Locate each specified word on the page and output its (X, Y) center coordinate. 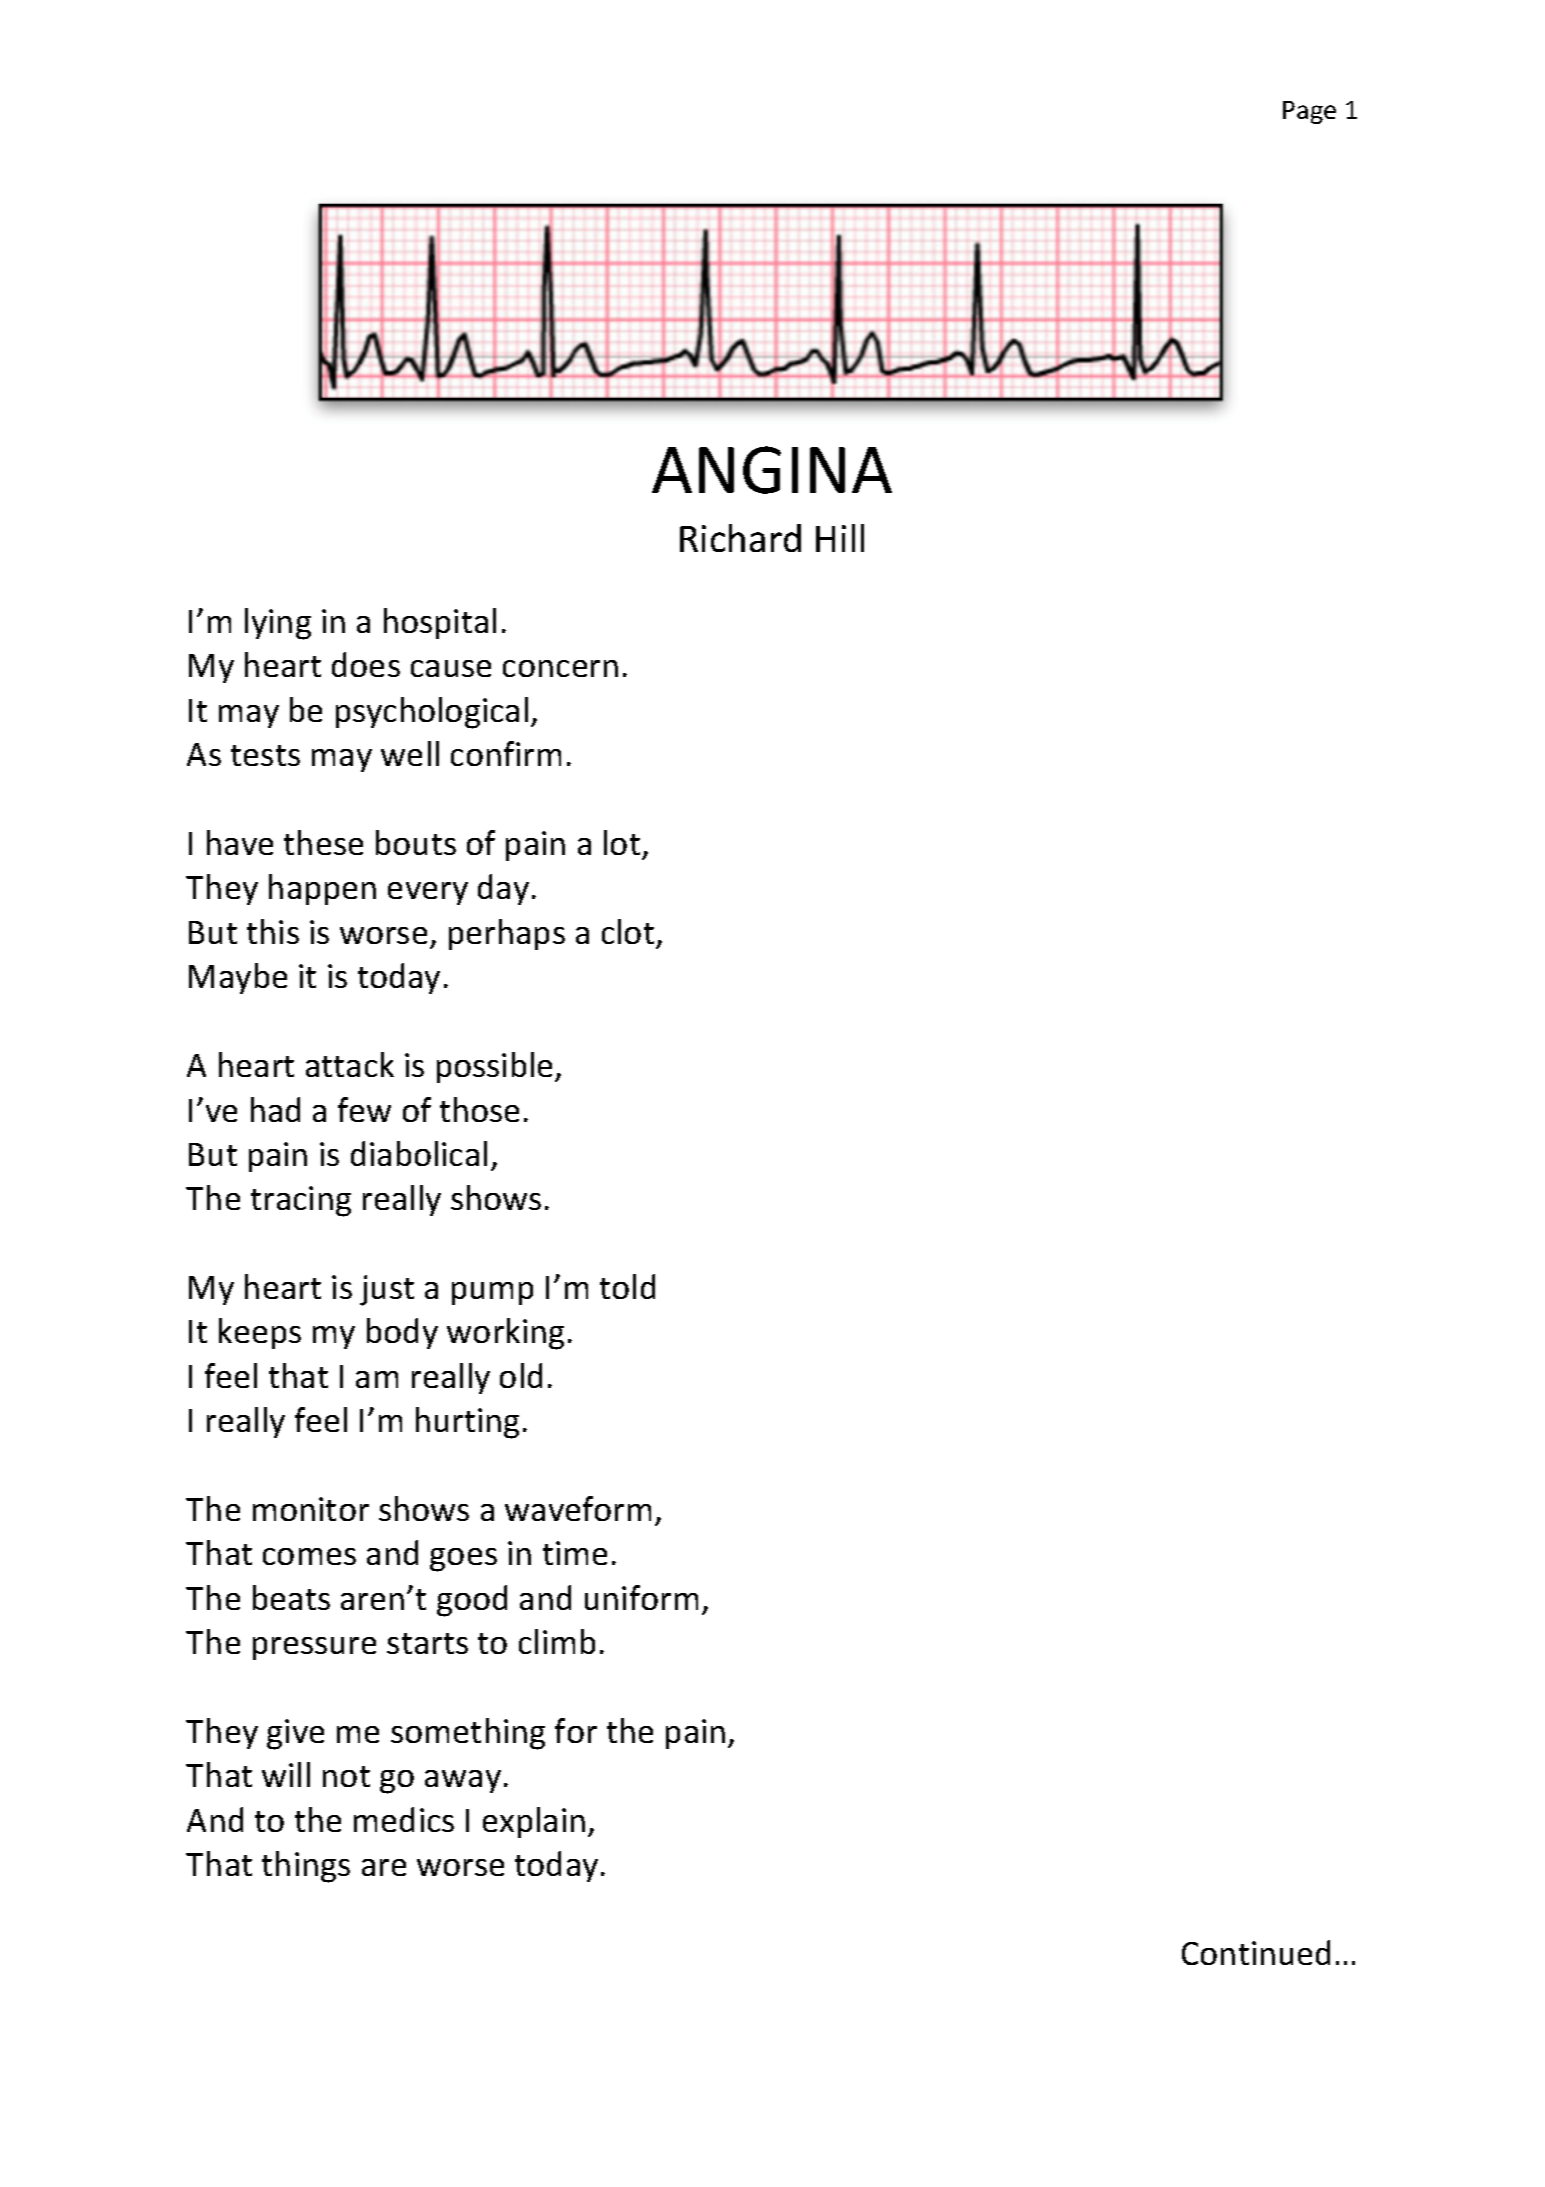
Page (1309, 112)
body (402, 1333)
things (306, 1867)
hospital (440, 623)
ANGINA (772, 470)
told (627, 1286)
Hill (840, 538)
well (410, 753)
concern (560, 668)
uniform (641, 1597)
